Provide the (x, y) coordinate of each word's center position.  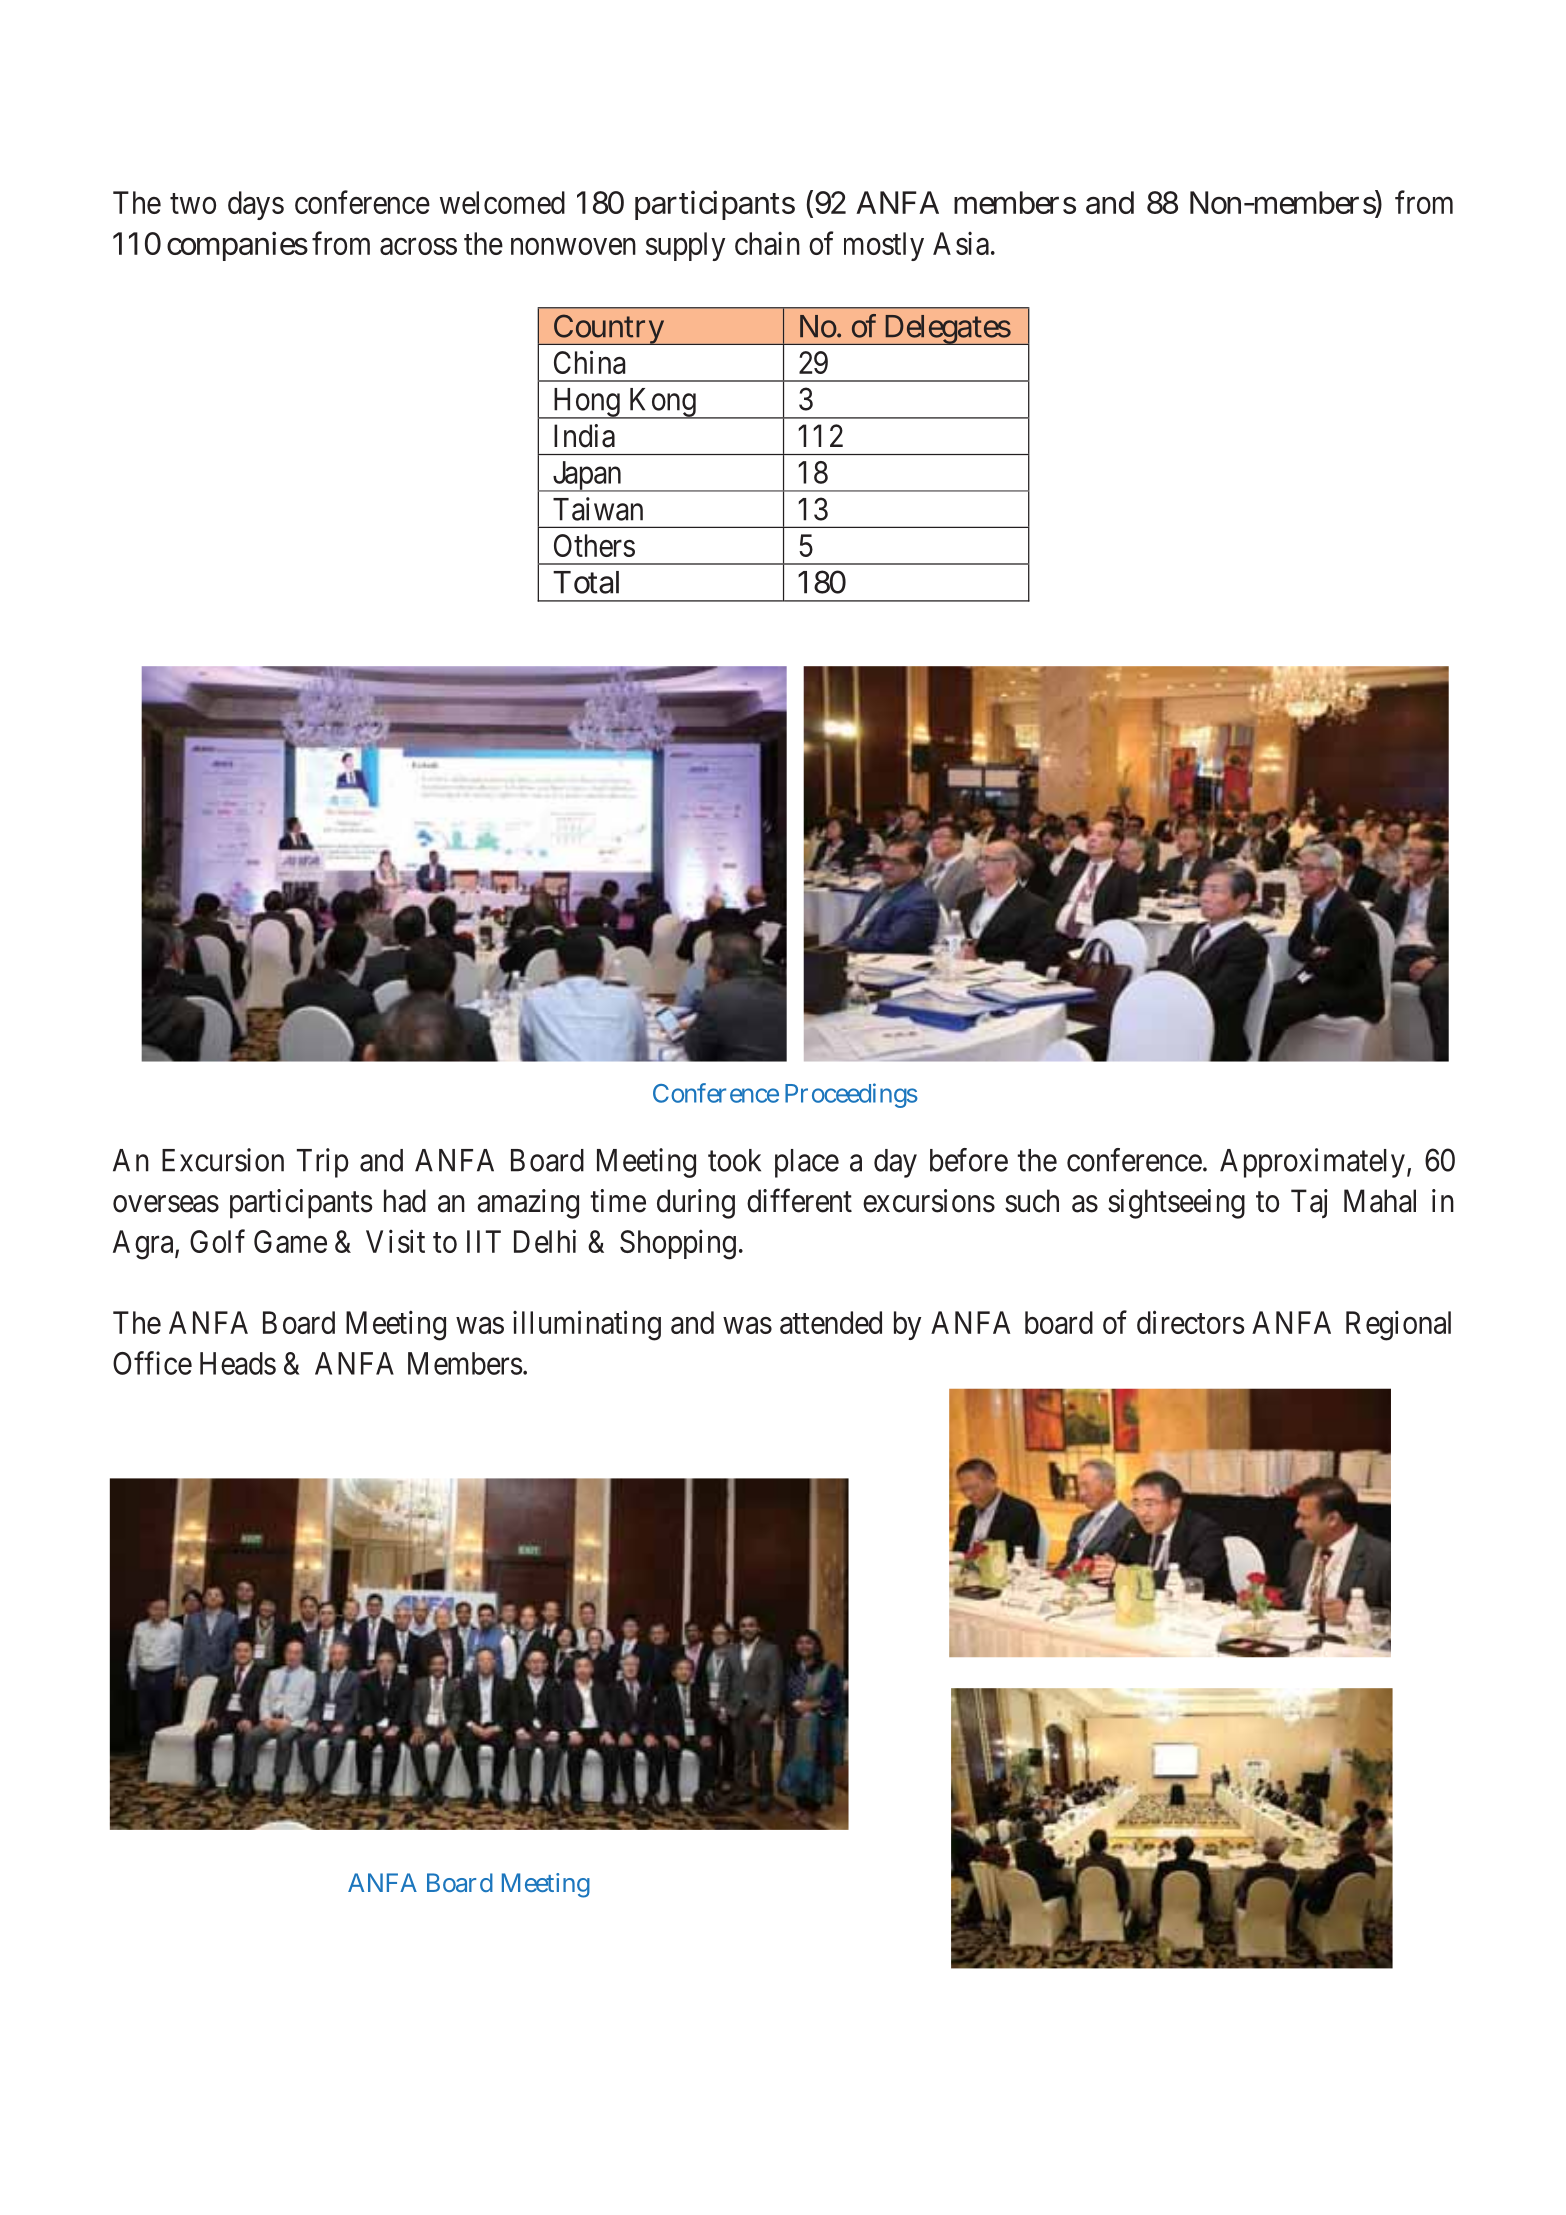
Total (586, 582)
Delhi (545, 1241)
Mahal (1380, 1201)
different (799, 1200)
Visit (395, 1241)
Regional (1398, 1325)
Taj (1309, 1203)
